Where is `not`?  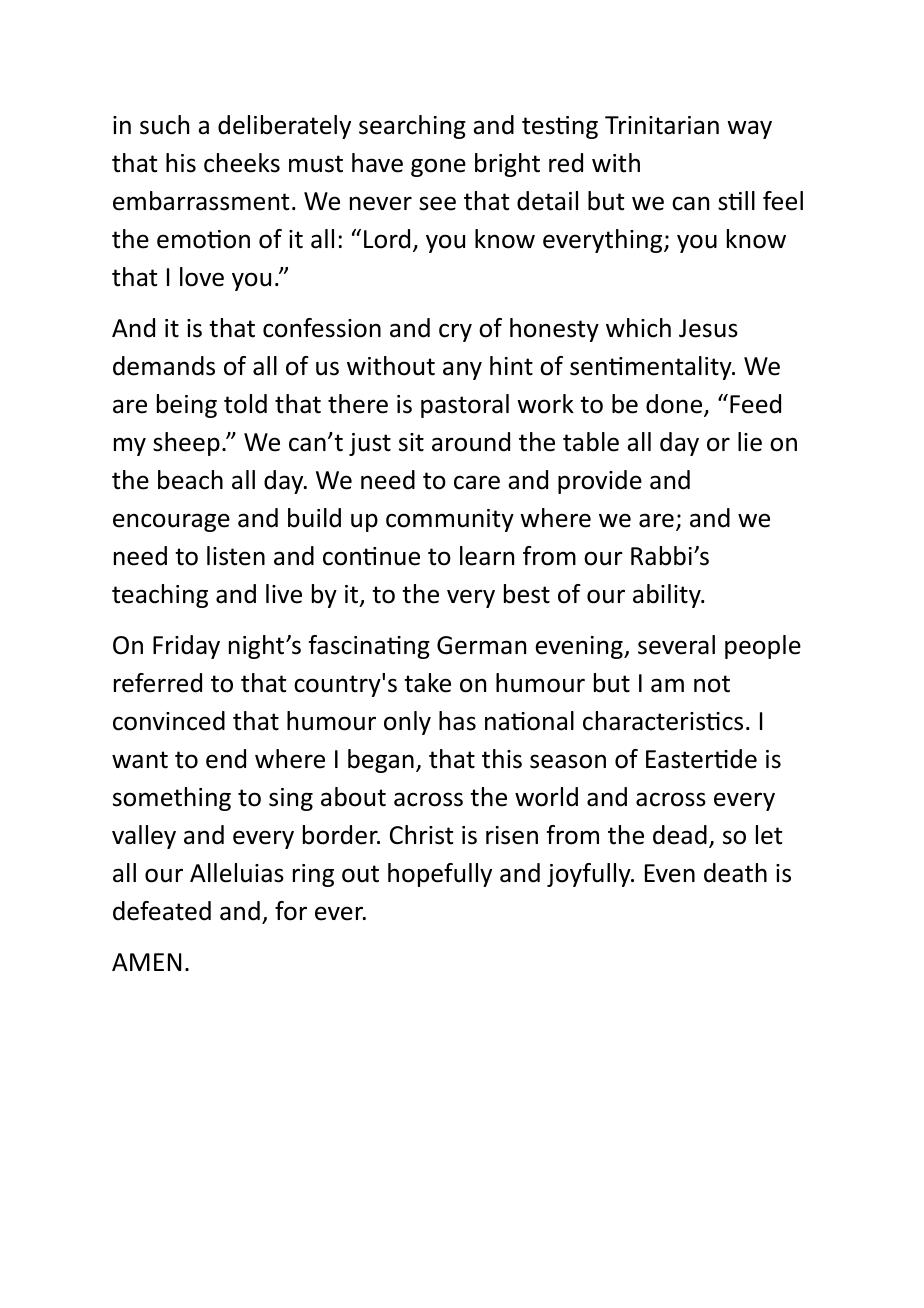
not is located at coordinates (712, 684).
